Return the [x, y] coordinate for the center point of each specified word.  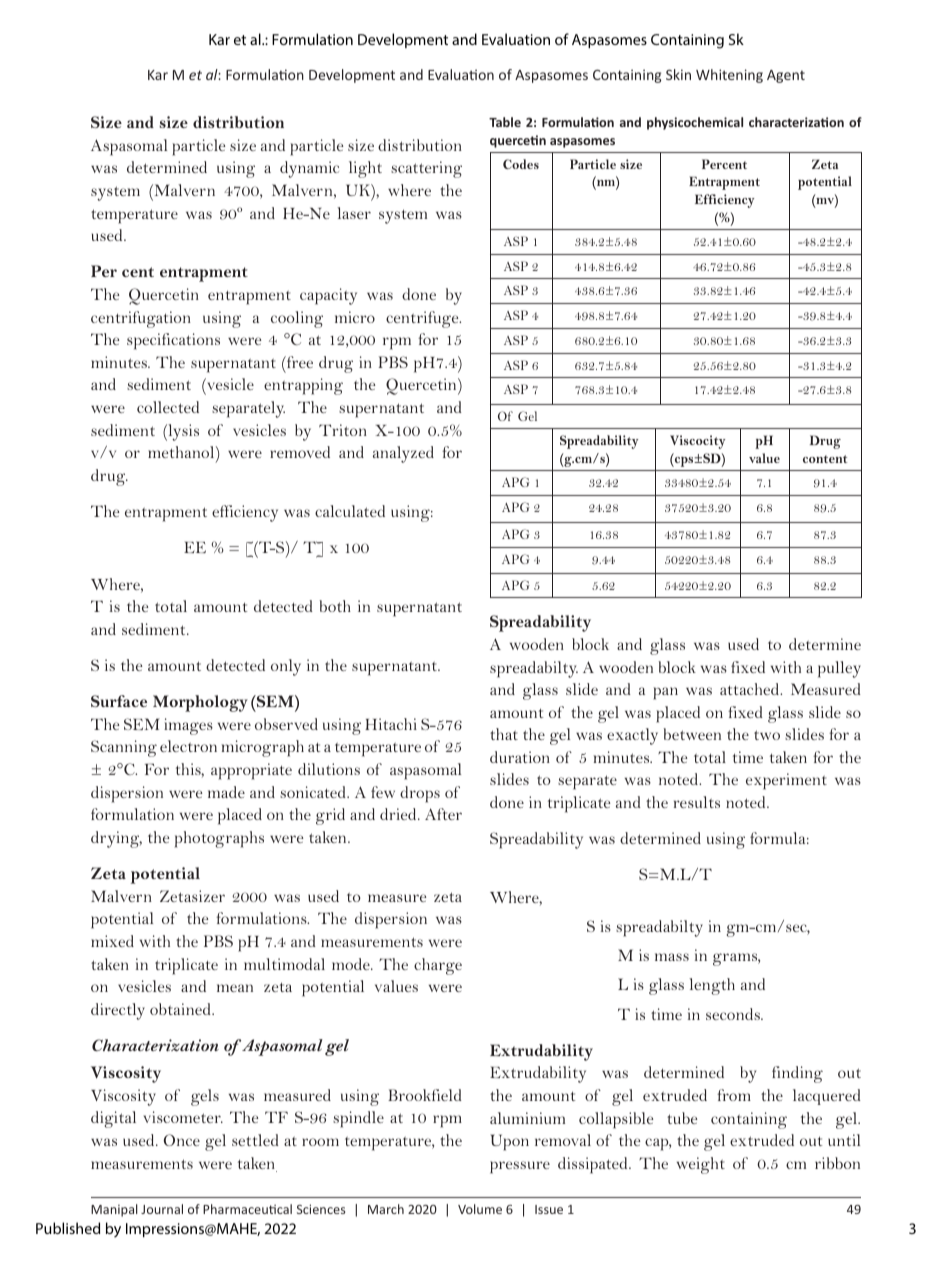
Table [505, 122]
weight [701, 1165]
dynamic [309, 169]
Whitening [729, 76]
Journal [162, 1209]
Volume [480, 1209]
